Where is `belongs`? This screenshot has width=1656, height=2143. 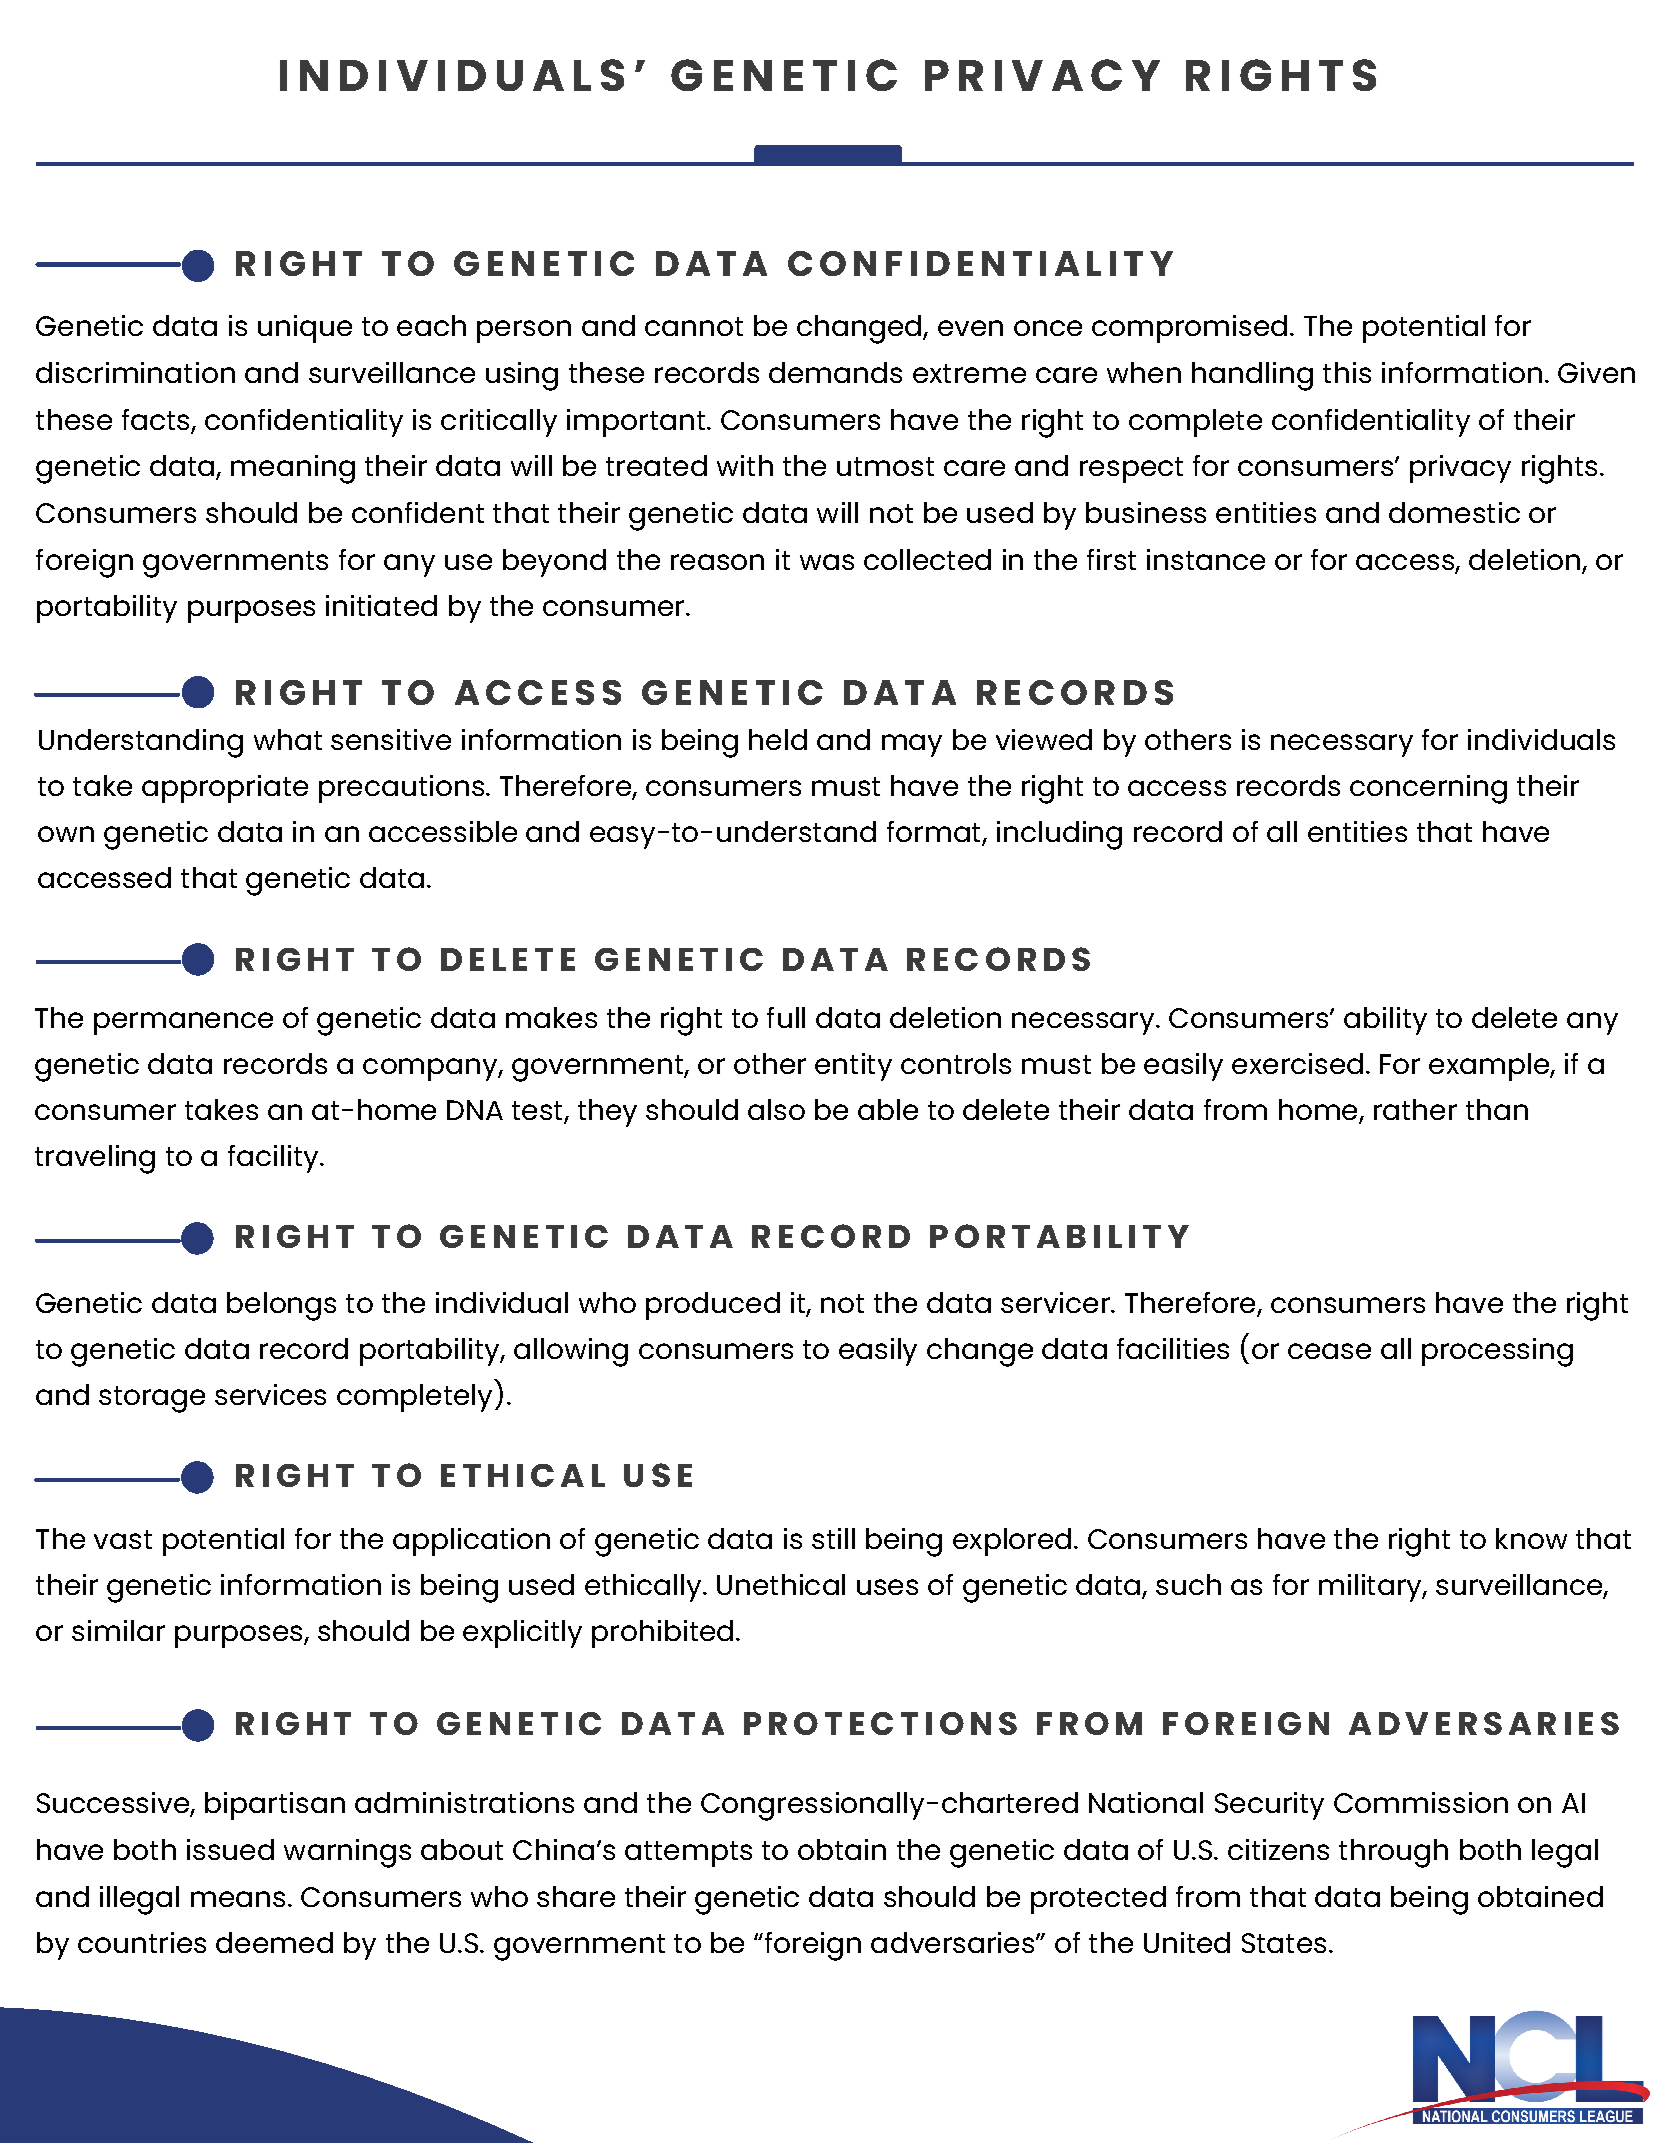 belongs is located at coordinates (281, 1306).
